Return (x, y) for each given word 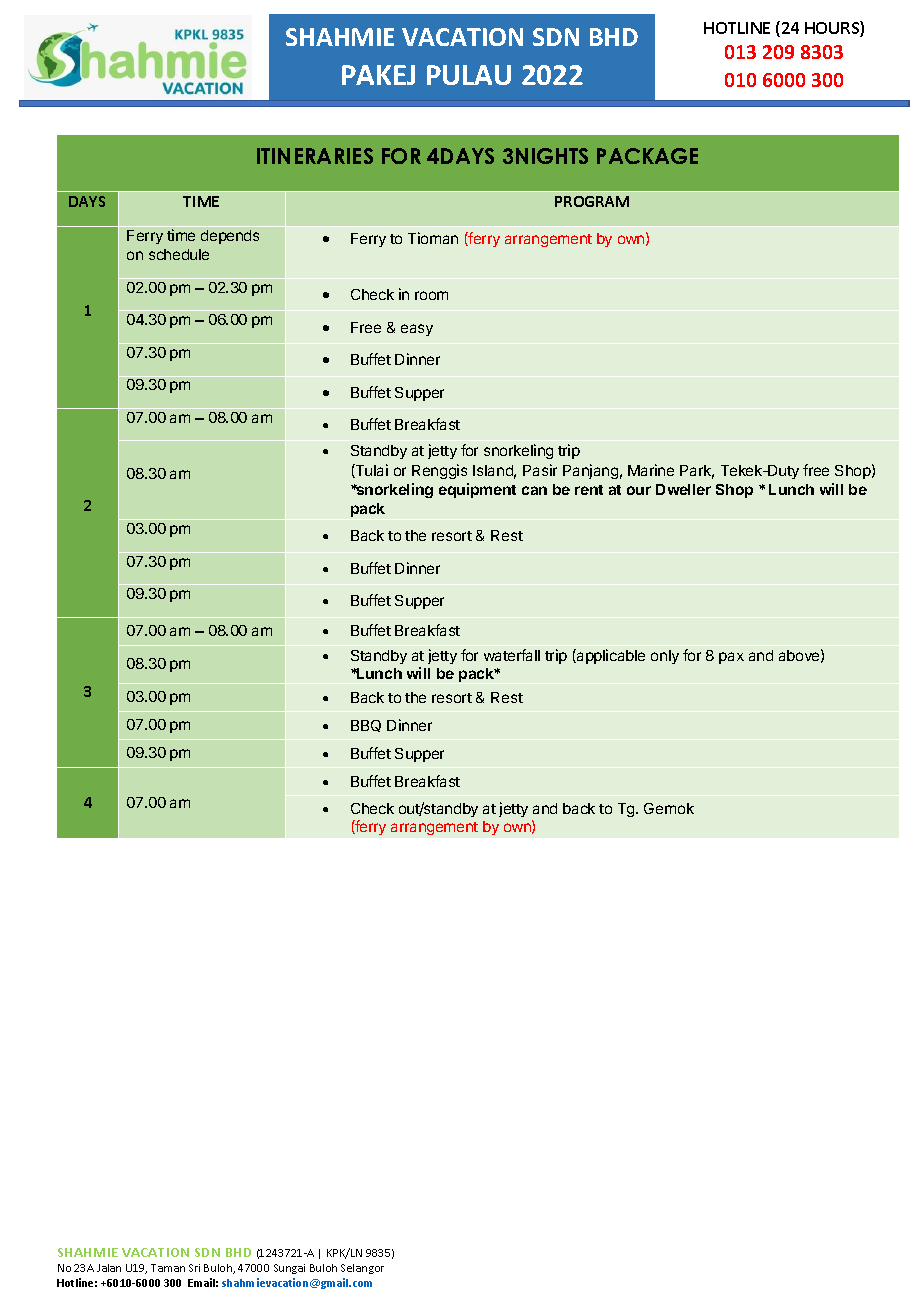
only (665, 657)
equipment (477, 490)
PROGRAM (592, 201)
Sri (194, 1268)
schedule (179, 254)
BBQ (366, 726)
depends (230, 237)
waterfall (512, 655)
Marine (651, 470)
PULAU (469, 75)
